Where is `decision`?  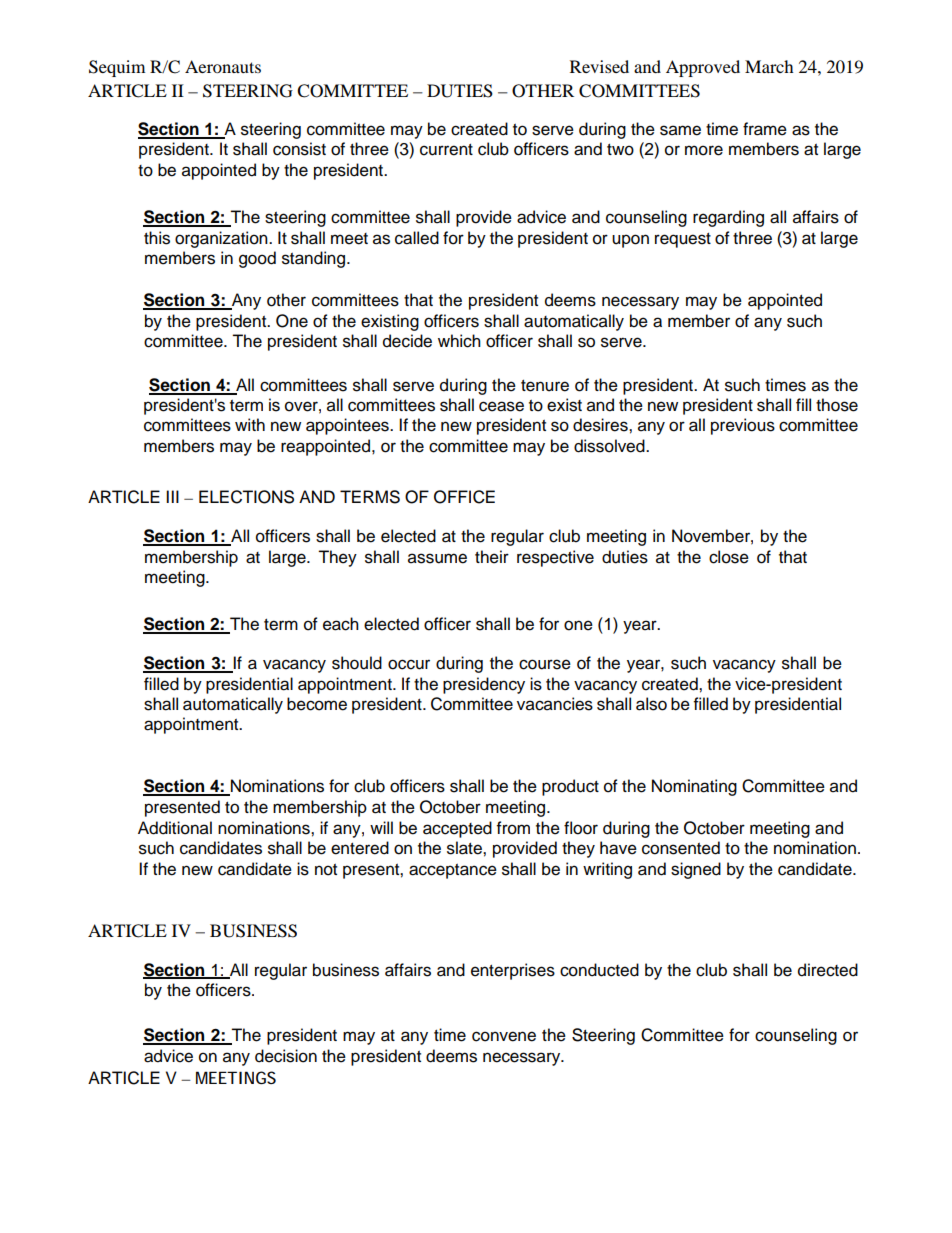 decision is located at coordinates (286, 1056).
